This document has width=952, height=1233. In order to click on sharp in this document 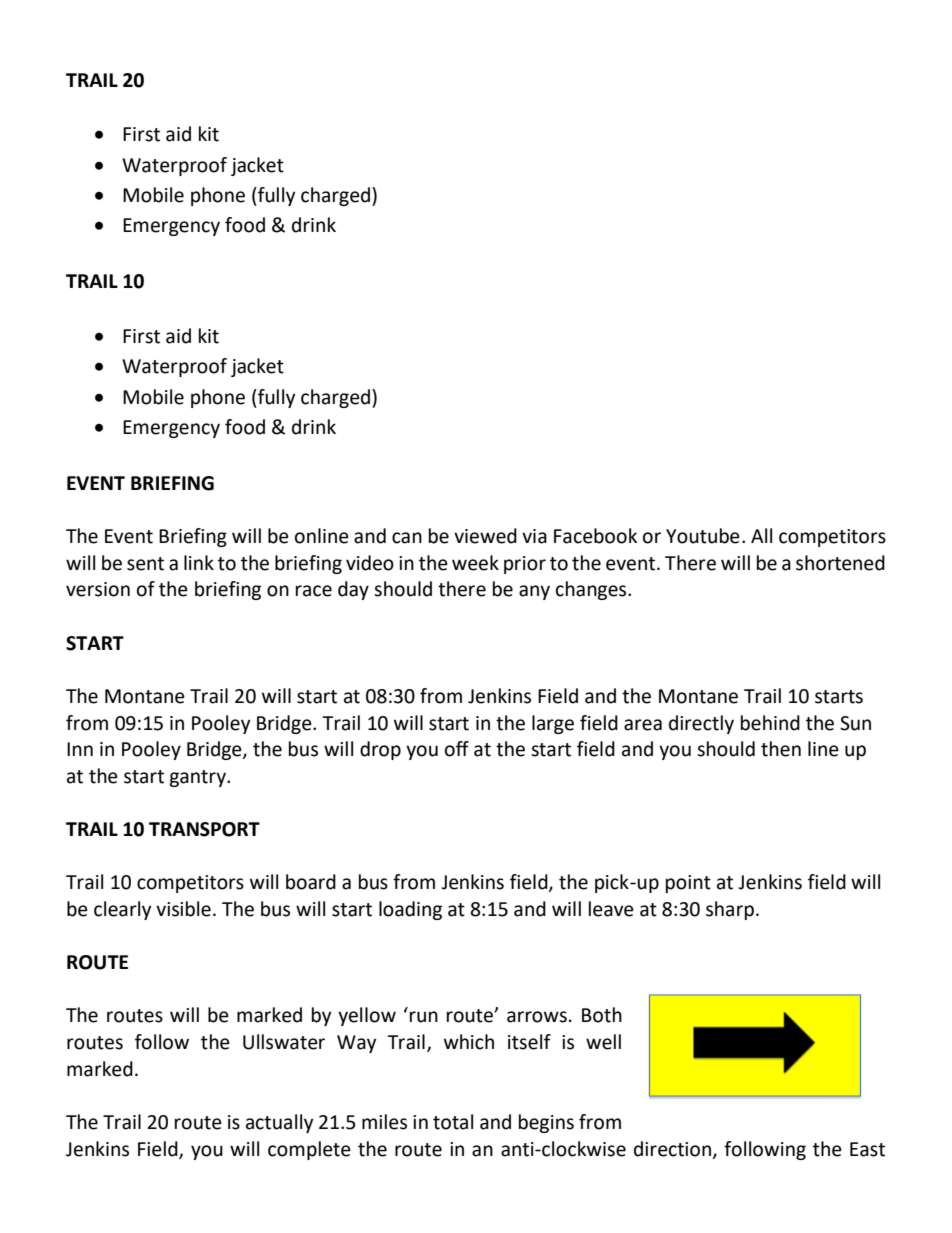, I will do `click(730, 910)`.
